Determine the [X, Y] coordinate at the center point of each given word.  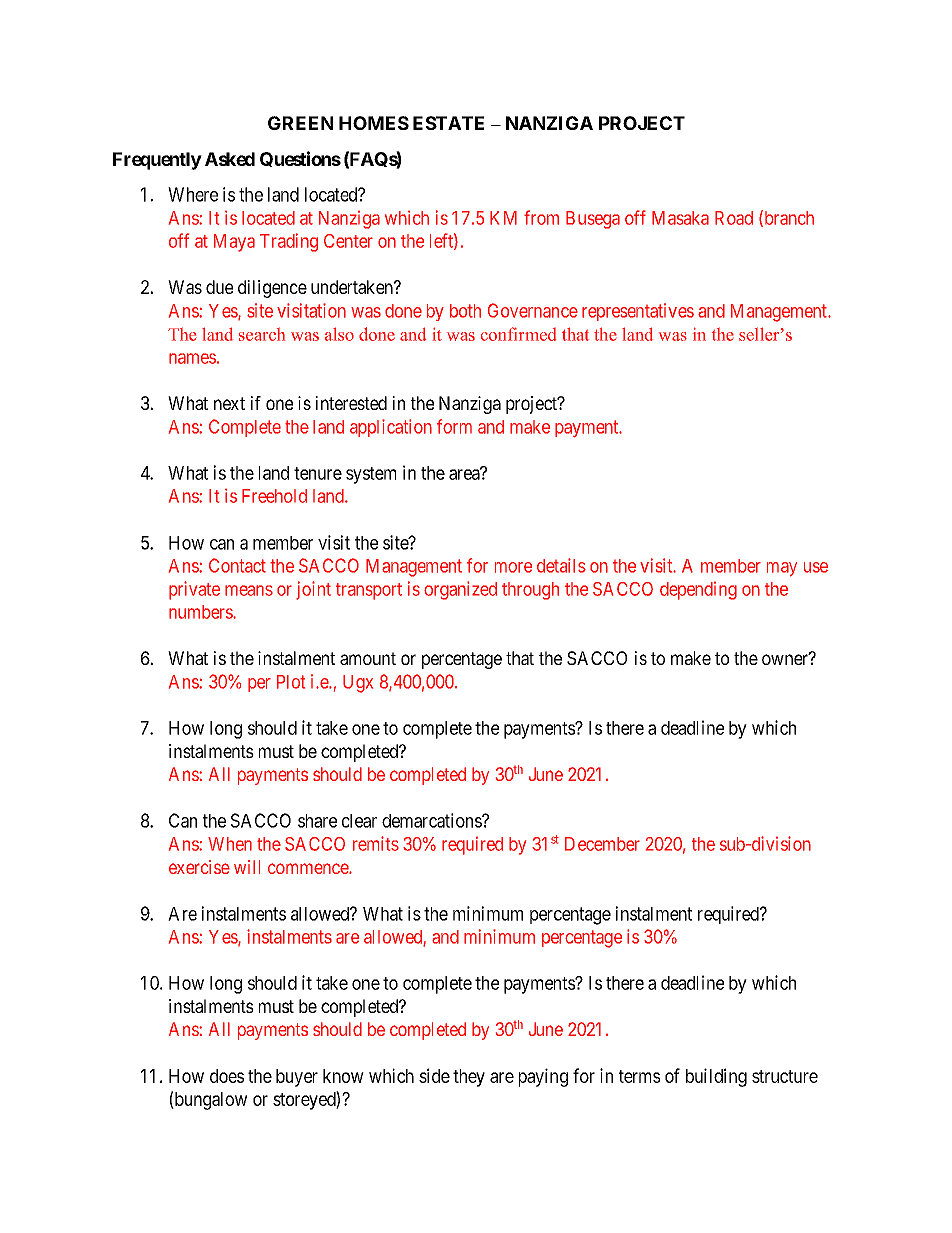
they [469, 1078]
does [227, 1076]
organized [460, 590]
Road [734, 218]
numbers [201, 612]
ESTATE [448, 123]
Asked [230, 159]
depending [698, 591]
